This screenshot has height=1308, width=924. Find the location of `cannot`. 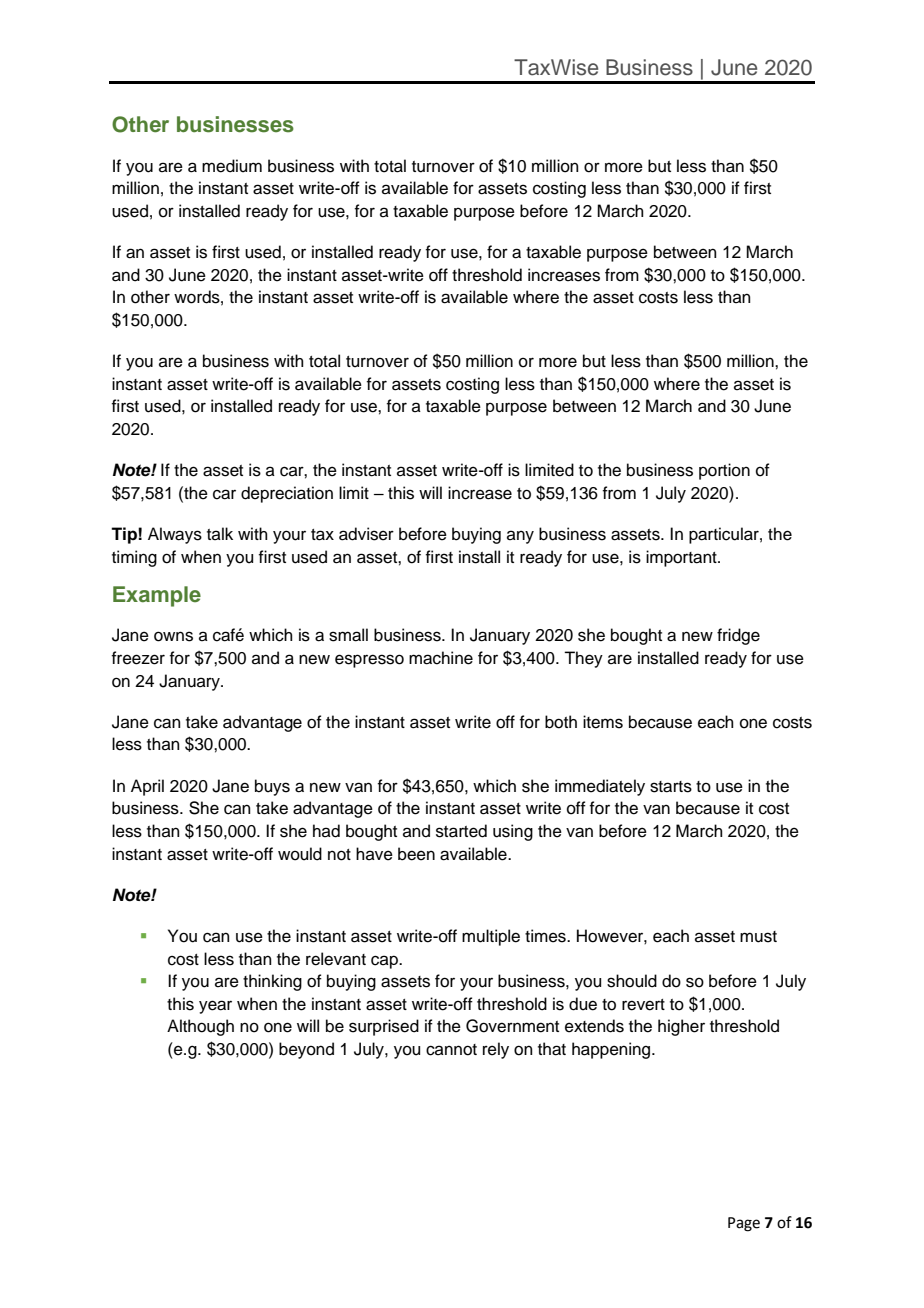

cannot is located at coordinates (451, 1050).
